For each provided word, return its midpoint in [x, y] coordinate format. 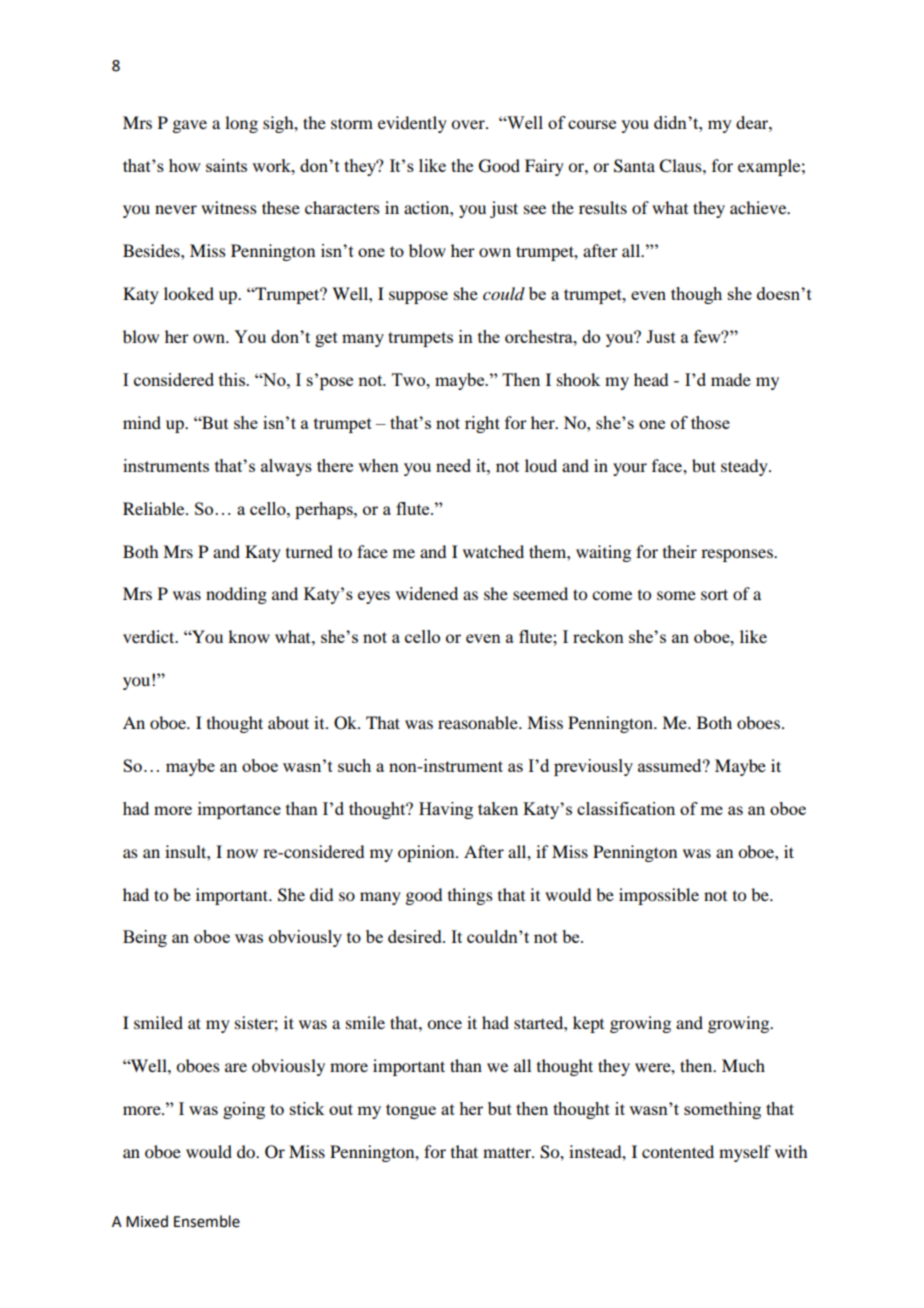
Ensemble [207, 1221]
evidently [412, 124]
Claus [681, 166]
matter [508, 1152]
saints [226, 165]
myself [745, 1153]
